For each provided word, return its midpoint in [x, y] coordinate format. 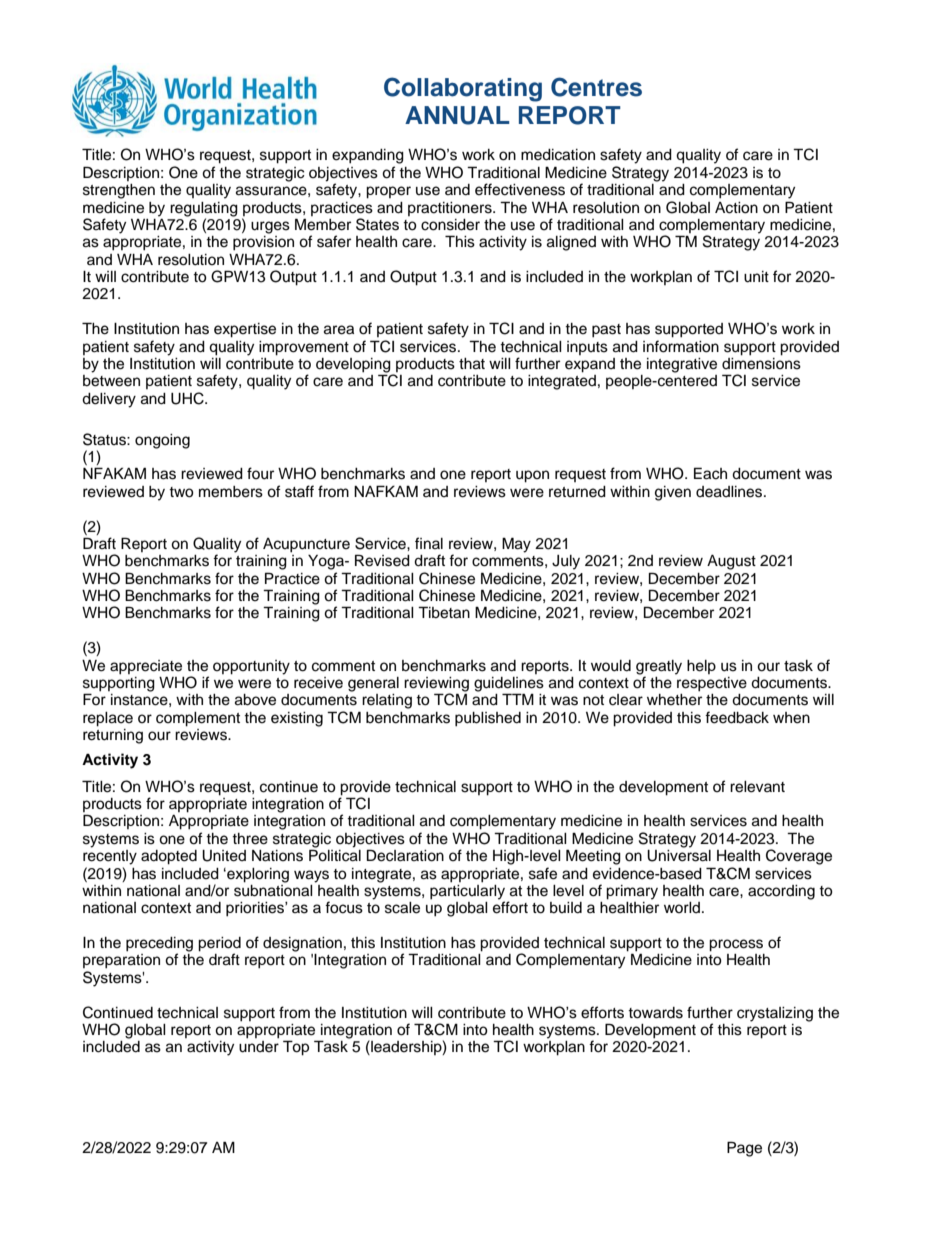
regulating [204, 209]
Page [744, 1149]
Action [736, 208]
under [259, 1047]
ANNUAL [457, 115]
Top [296, 1048]
